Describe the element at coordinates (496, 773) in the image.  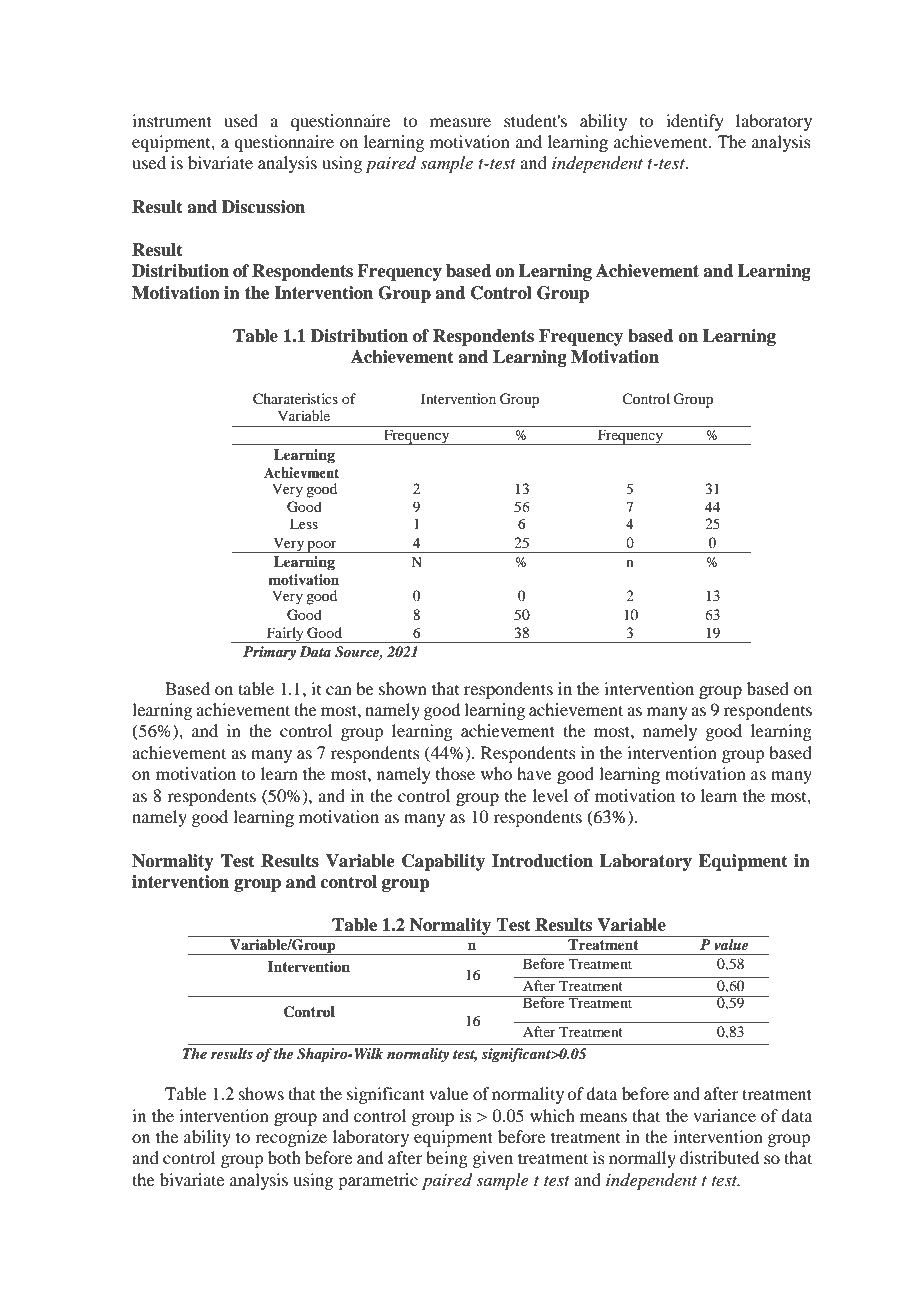
I see `who` at that location.
